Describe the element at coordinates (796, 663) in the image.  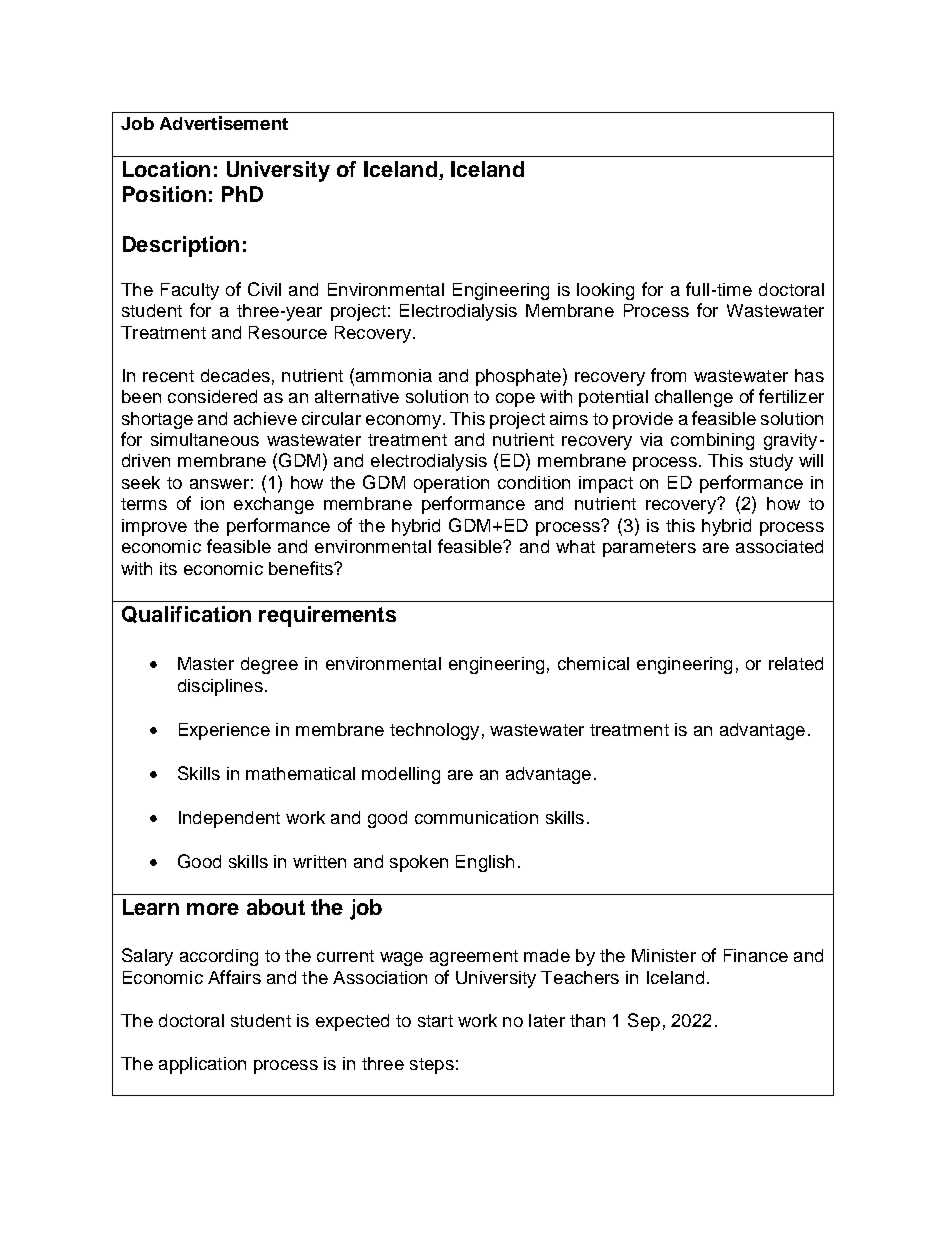
I see `related` at that location.
